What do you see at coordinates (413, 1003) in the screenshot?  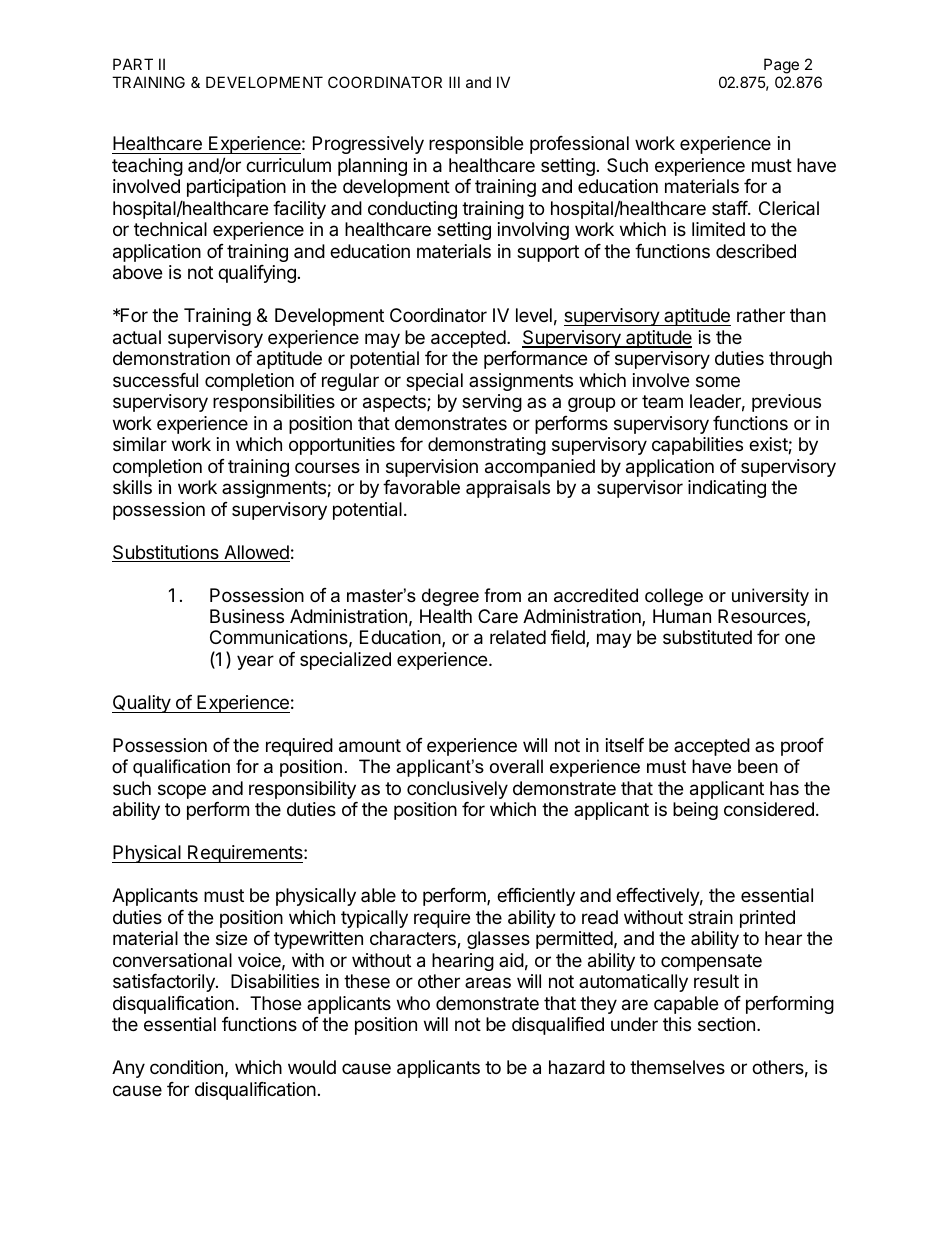 I see `who` at bounding box center [413, 1003].
